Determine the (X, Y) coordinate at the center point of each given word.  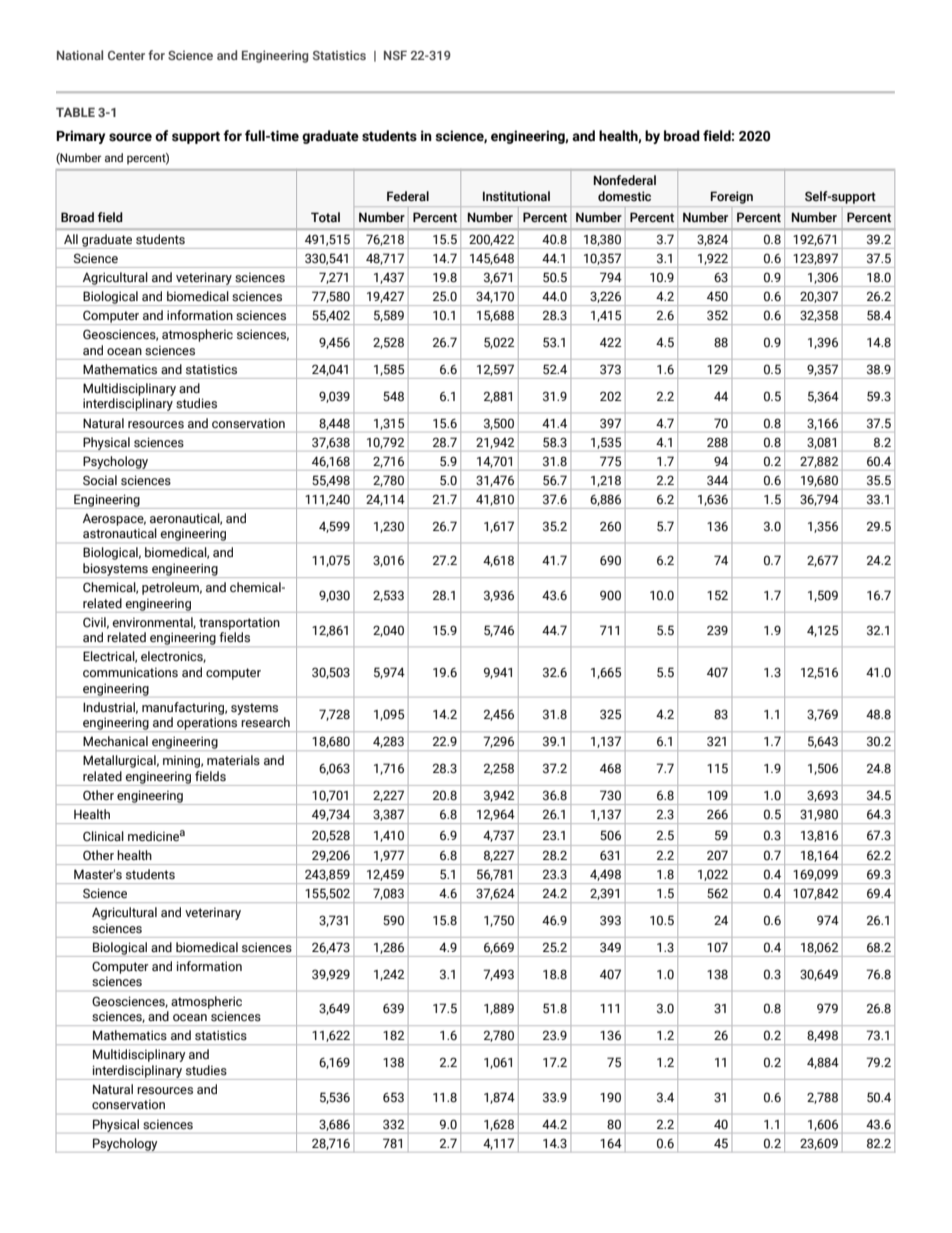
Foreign (732, 197)
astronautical (120, 533)
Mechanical (115, 741)
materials (233, 760)
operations (207, 724)
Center (126, 55)
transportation (239, 623)
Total (325, 217)
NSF (395, 55)
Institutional (516, 196)
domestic (624, 196)
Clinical (103, 836)
